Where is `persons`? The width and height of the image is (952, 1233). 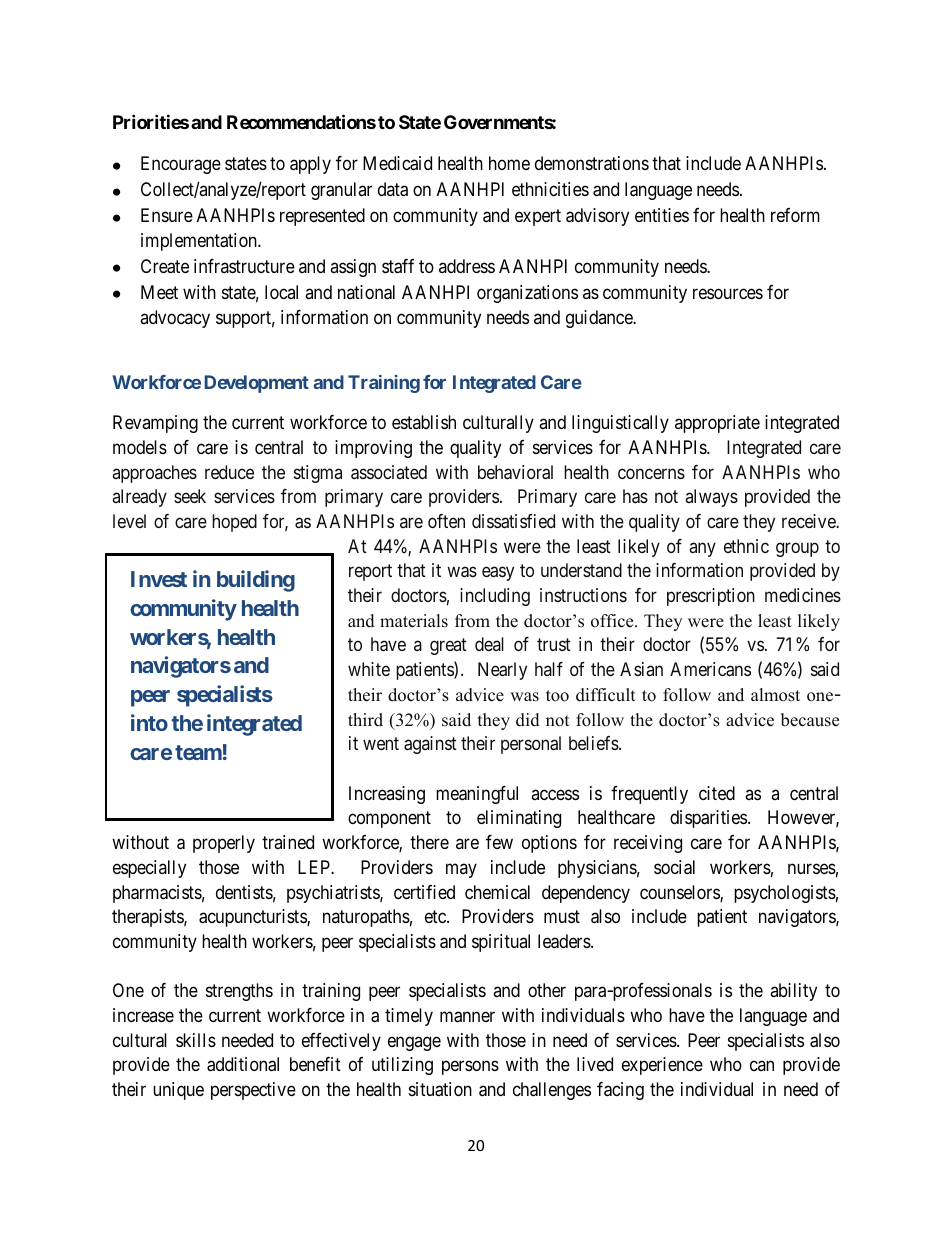
persons is located at coordinates (470, 1068).
